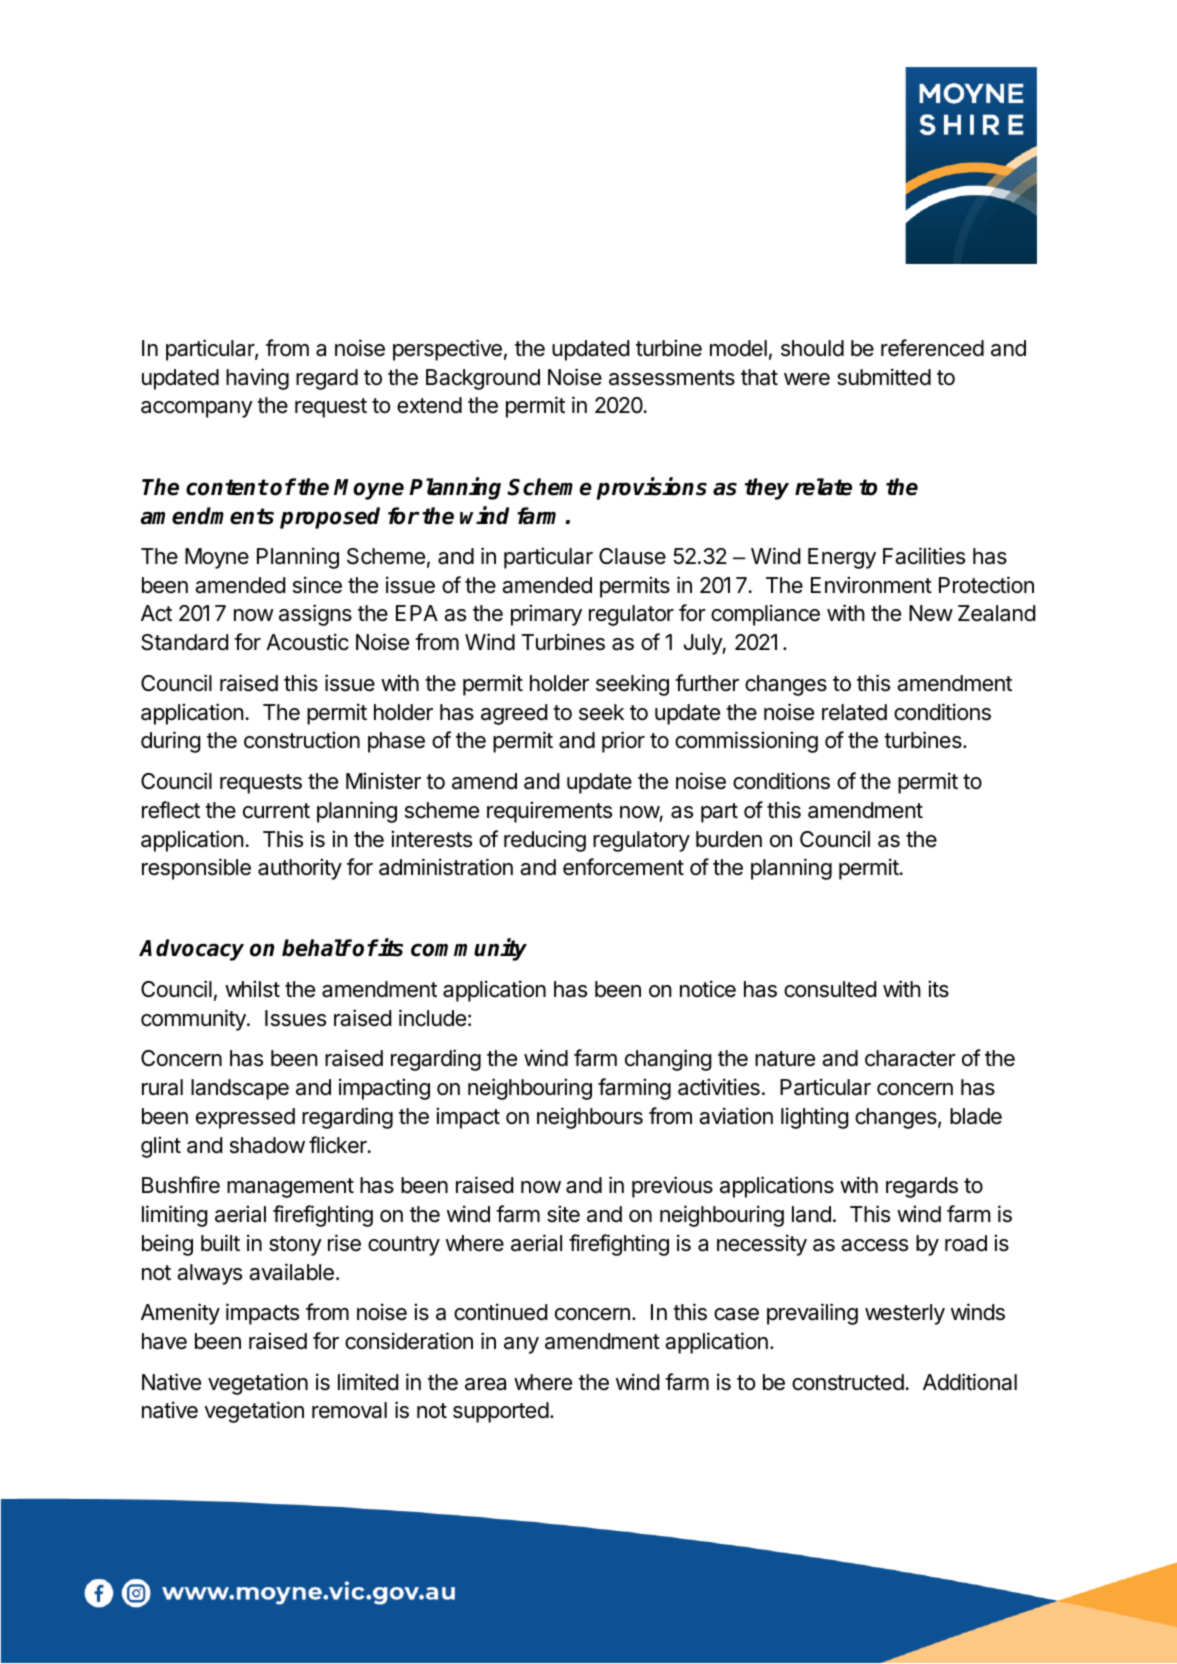 The height and width of the screenshot is (1664, 1177). I want to click on constructed, so click(848, 1382).
